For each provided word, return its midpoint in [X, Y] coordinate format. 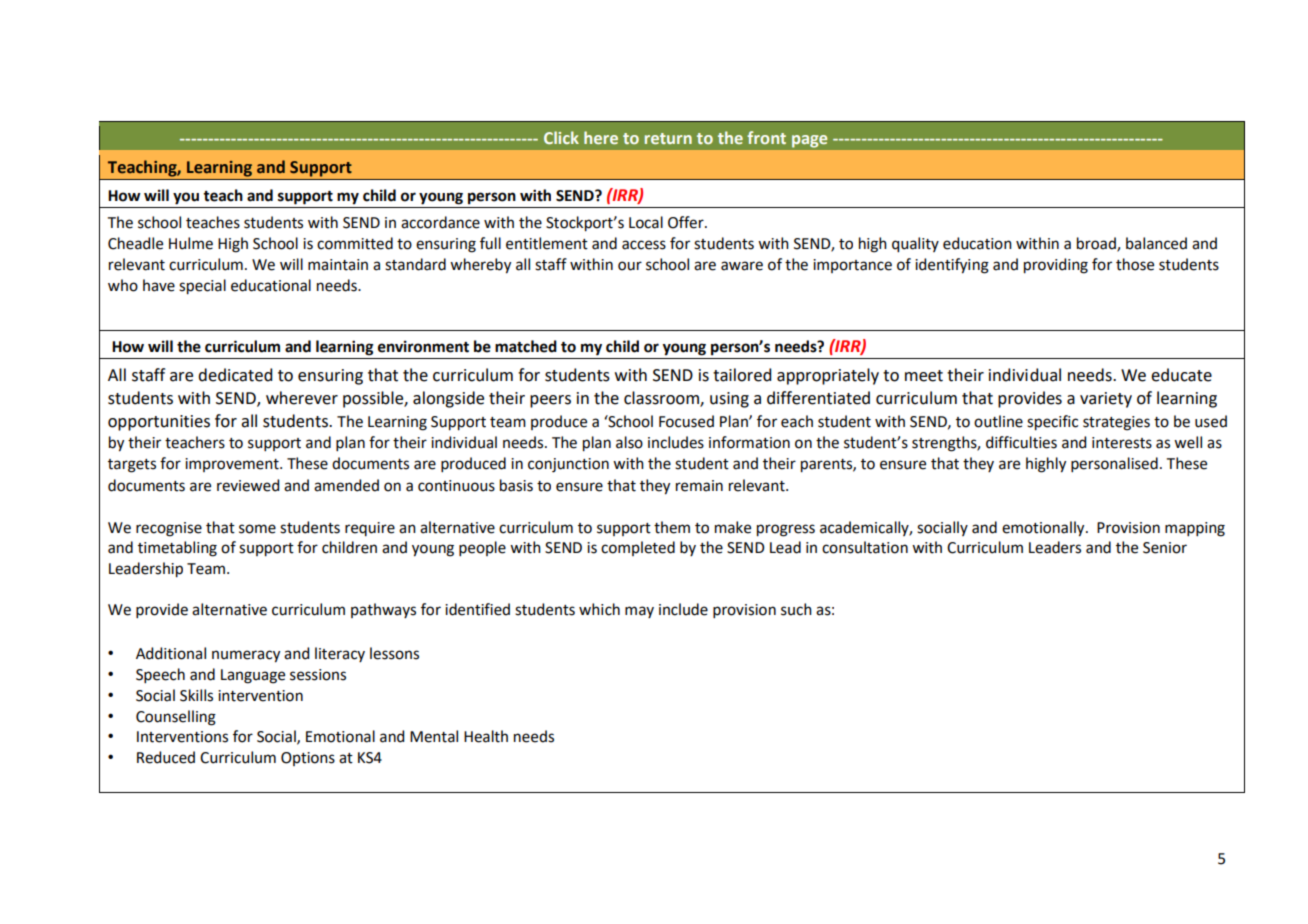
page [809, 141]
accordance [440, 222]
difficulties [1021, 442]
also [629, 442]
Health [486, 736]
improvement [233, 465]
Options [308, 759]
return [668, 138]
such [796, 609]
